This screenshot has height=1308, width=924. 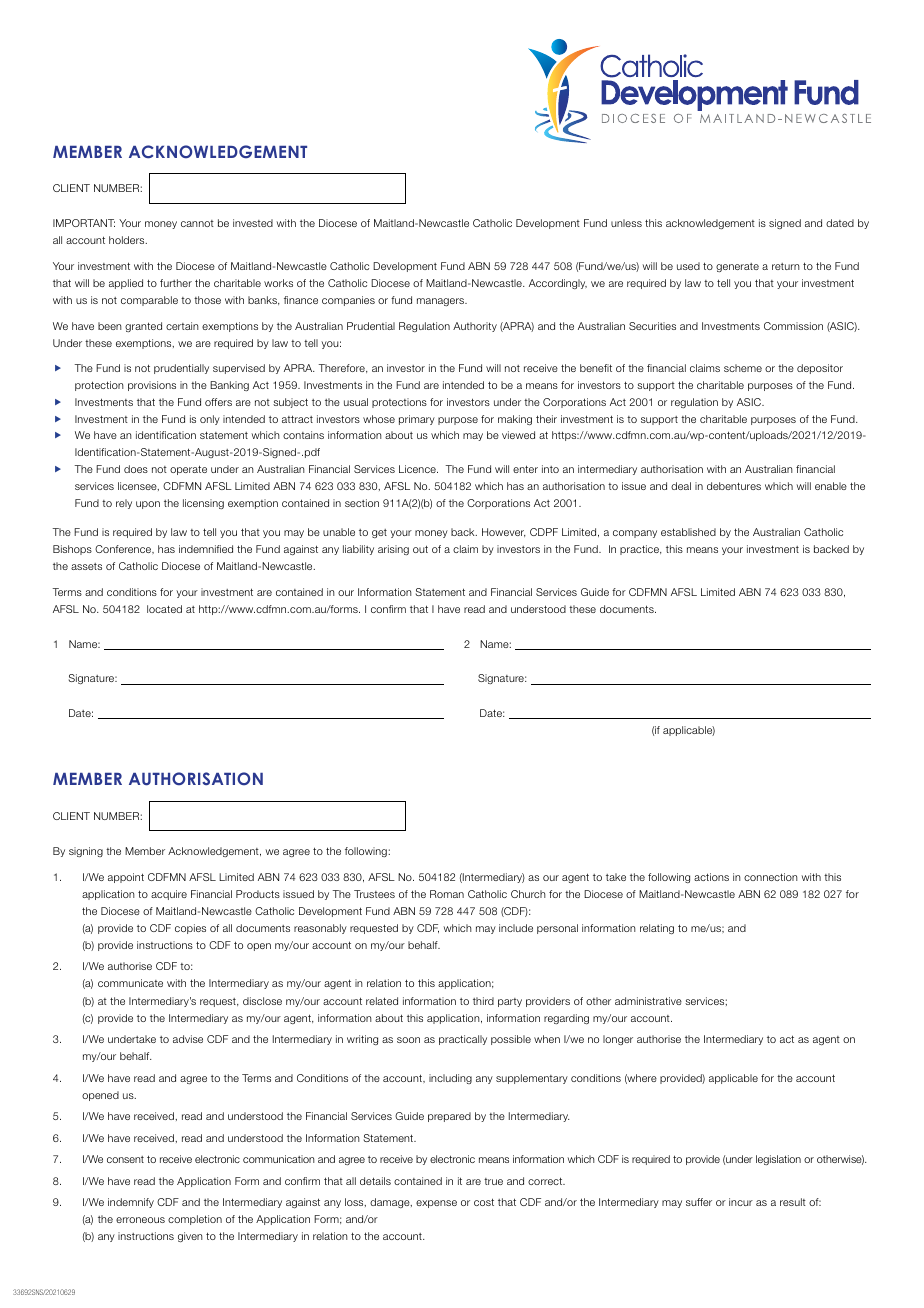 What do you see at coordinates (176, 283) in the screenshot?
I see `further` at bounding box center [176, 283].
